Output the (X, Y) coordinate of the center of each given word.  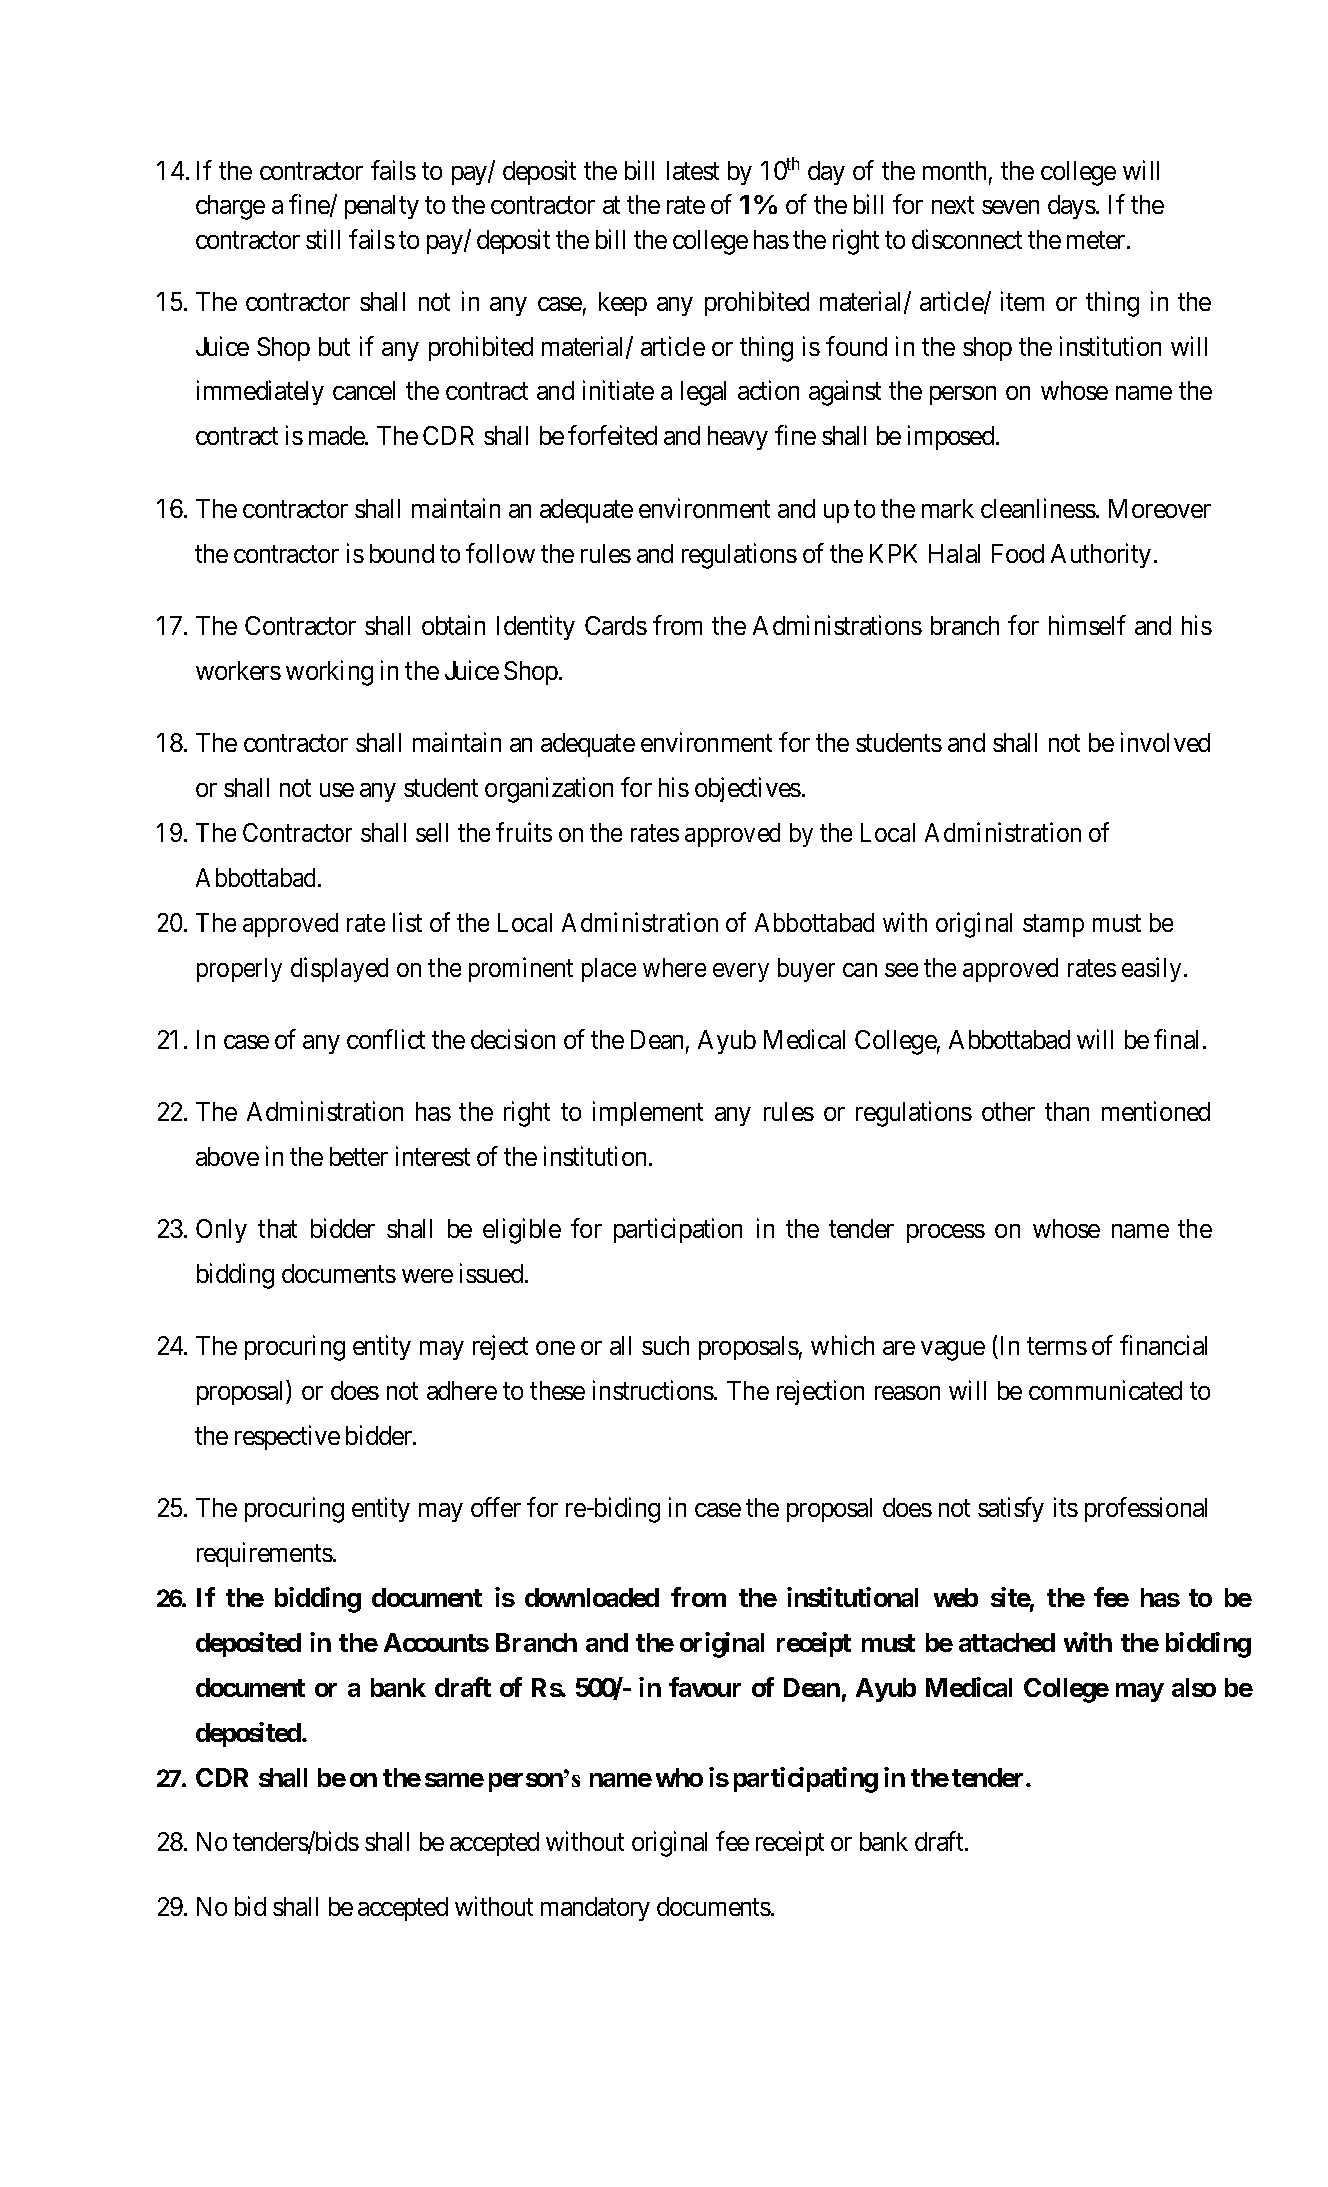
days (1072, 207)
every (741, 972)
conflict (386, 1039)
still (323, 239)
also (1194, 1687)
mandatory (595, 1909)
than (1067, 1111)
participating (806, 1780)
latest (693, 170)
